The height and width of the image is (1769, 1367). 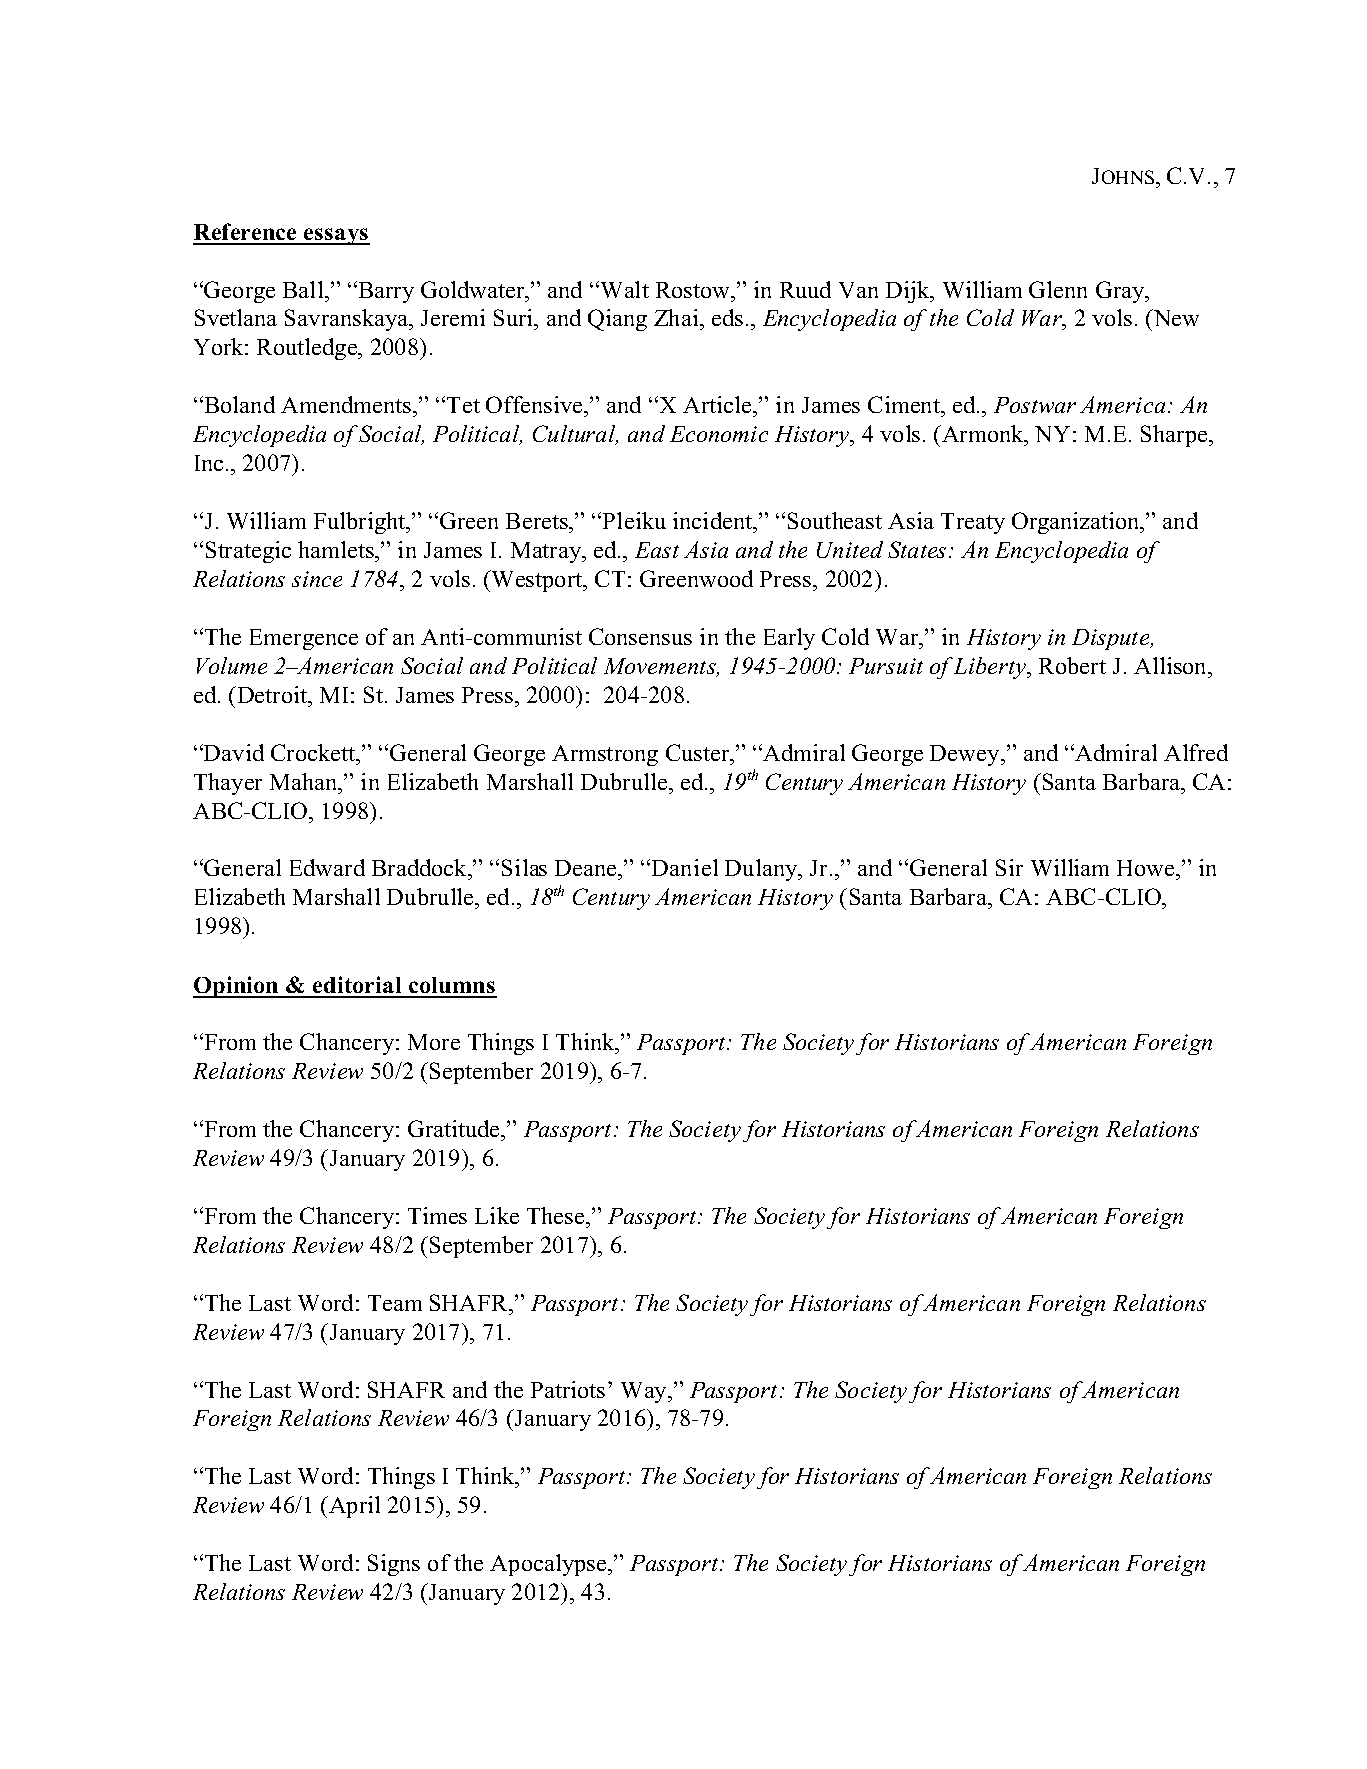 I want to click on eds, so click(x=727, y=317).
